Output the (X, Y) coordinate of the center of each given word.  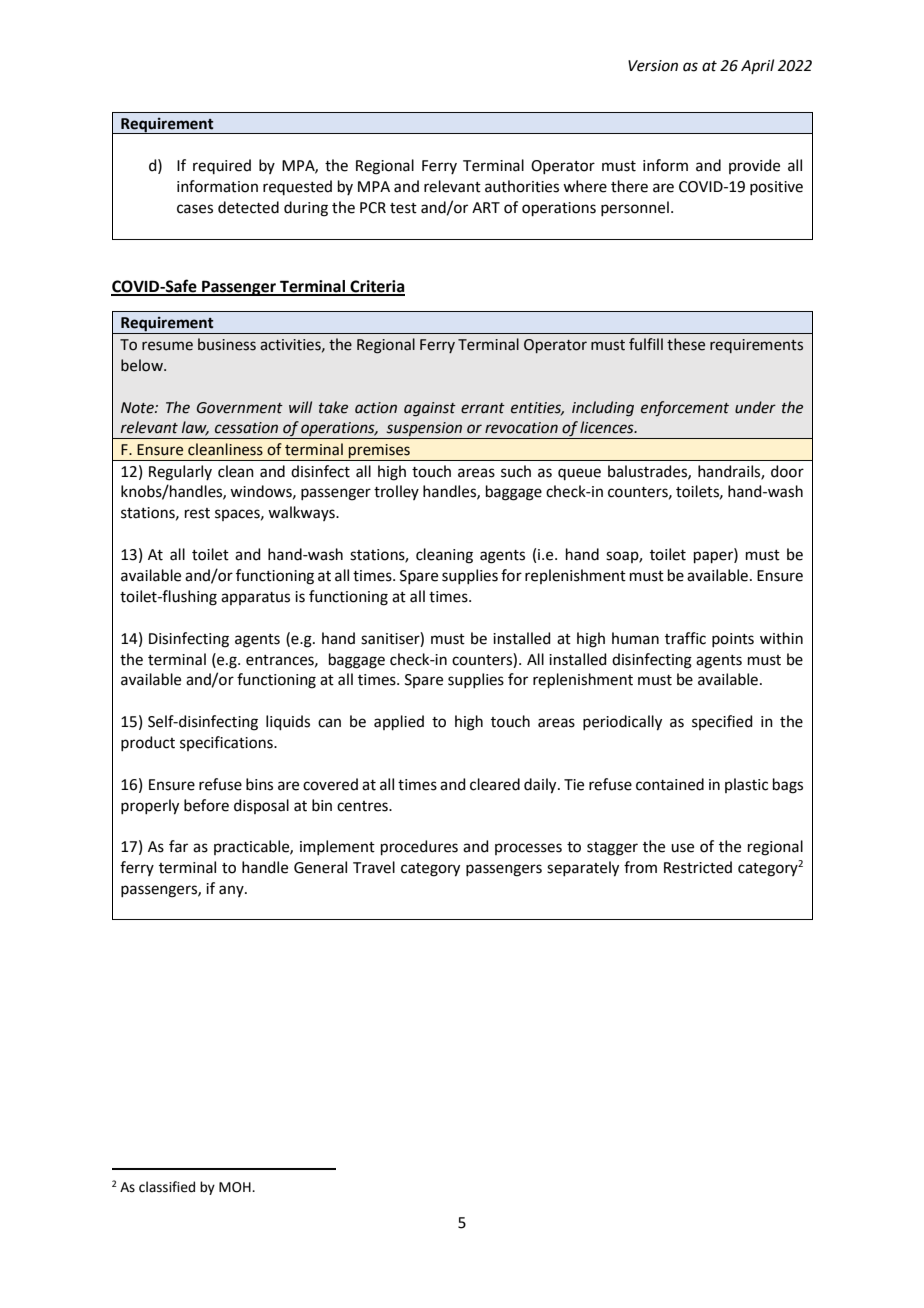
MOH (236, 1187)
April (757, 66)
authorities (522, 186)
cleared (495, 784)
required (222, 166)
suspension (425, 430)
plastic (746, 785)
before (206, 805)
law (195, 428)
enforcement (685, 408)
